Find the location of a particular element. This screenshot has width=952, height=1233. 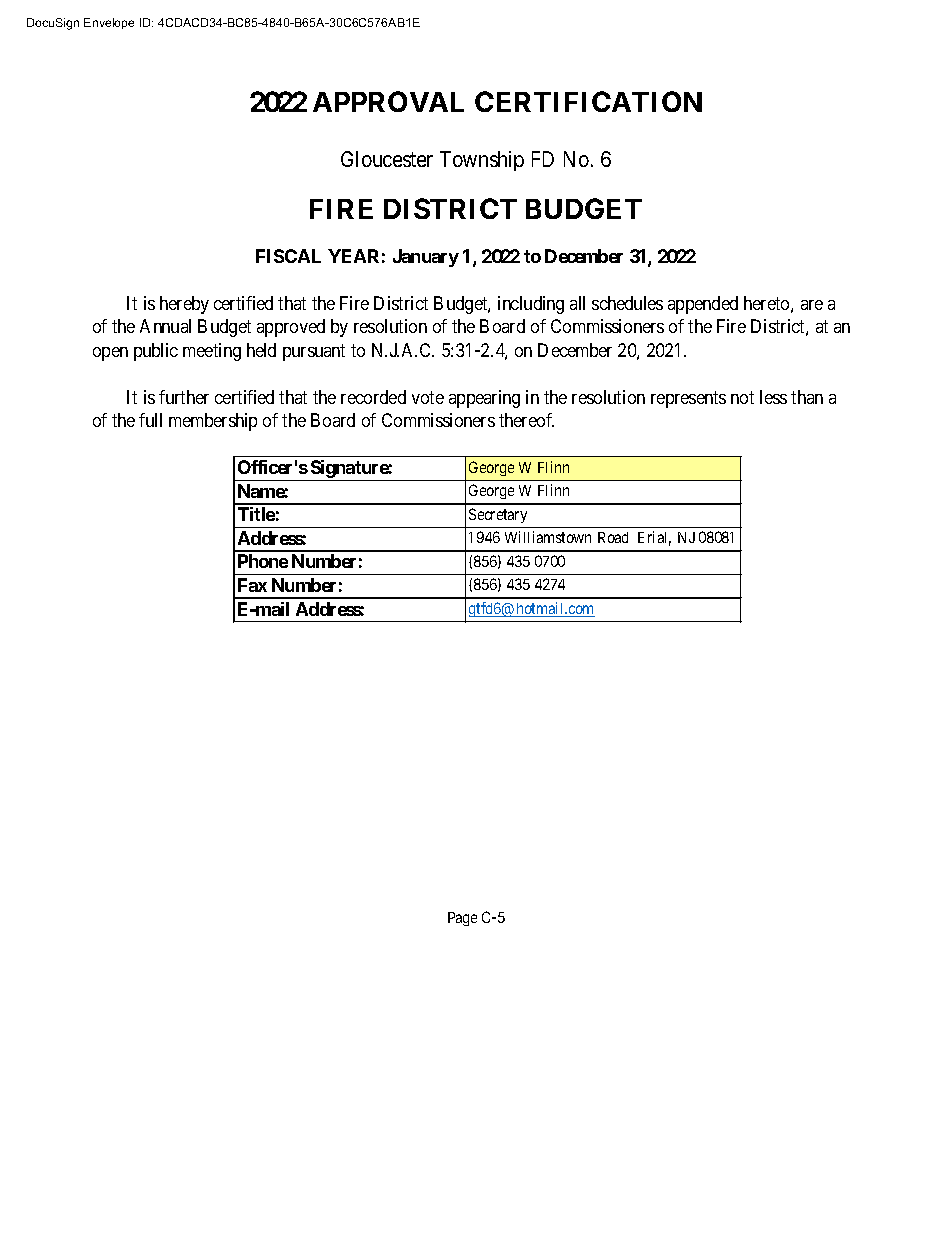

appearing is located at coordinates (484, 399).
